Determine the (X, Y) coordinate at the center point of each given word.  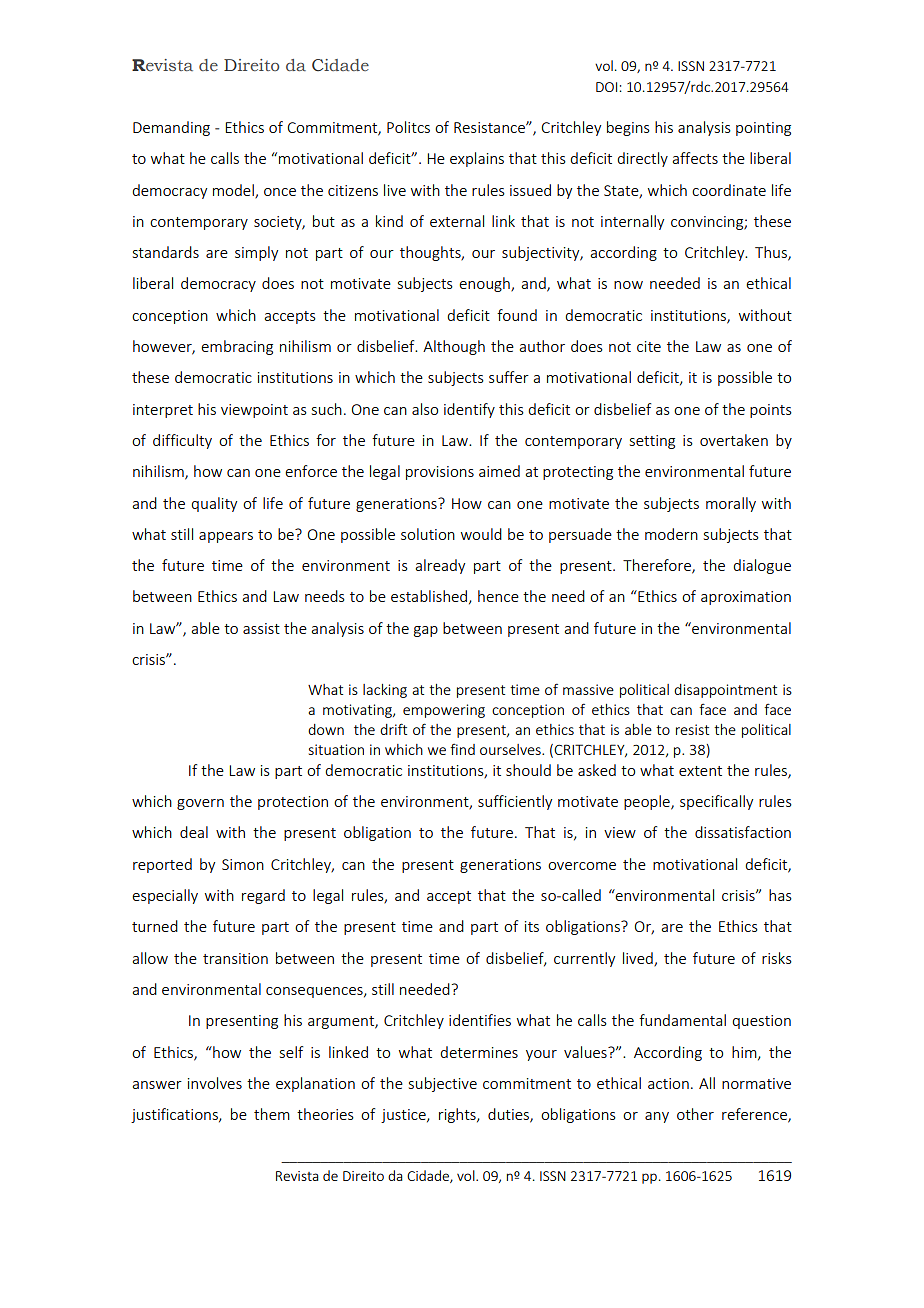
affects (695, 158)
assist (261, 628)
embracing (237, 347)
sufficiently (515, 802)
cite (649, 346)
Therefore (658, 566)
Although (454, 347)
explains (477, 159)
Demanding (171, 128)
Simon (243, 864)
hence (498, 596)
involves (215, 1083)
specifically (716, 802)
